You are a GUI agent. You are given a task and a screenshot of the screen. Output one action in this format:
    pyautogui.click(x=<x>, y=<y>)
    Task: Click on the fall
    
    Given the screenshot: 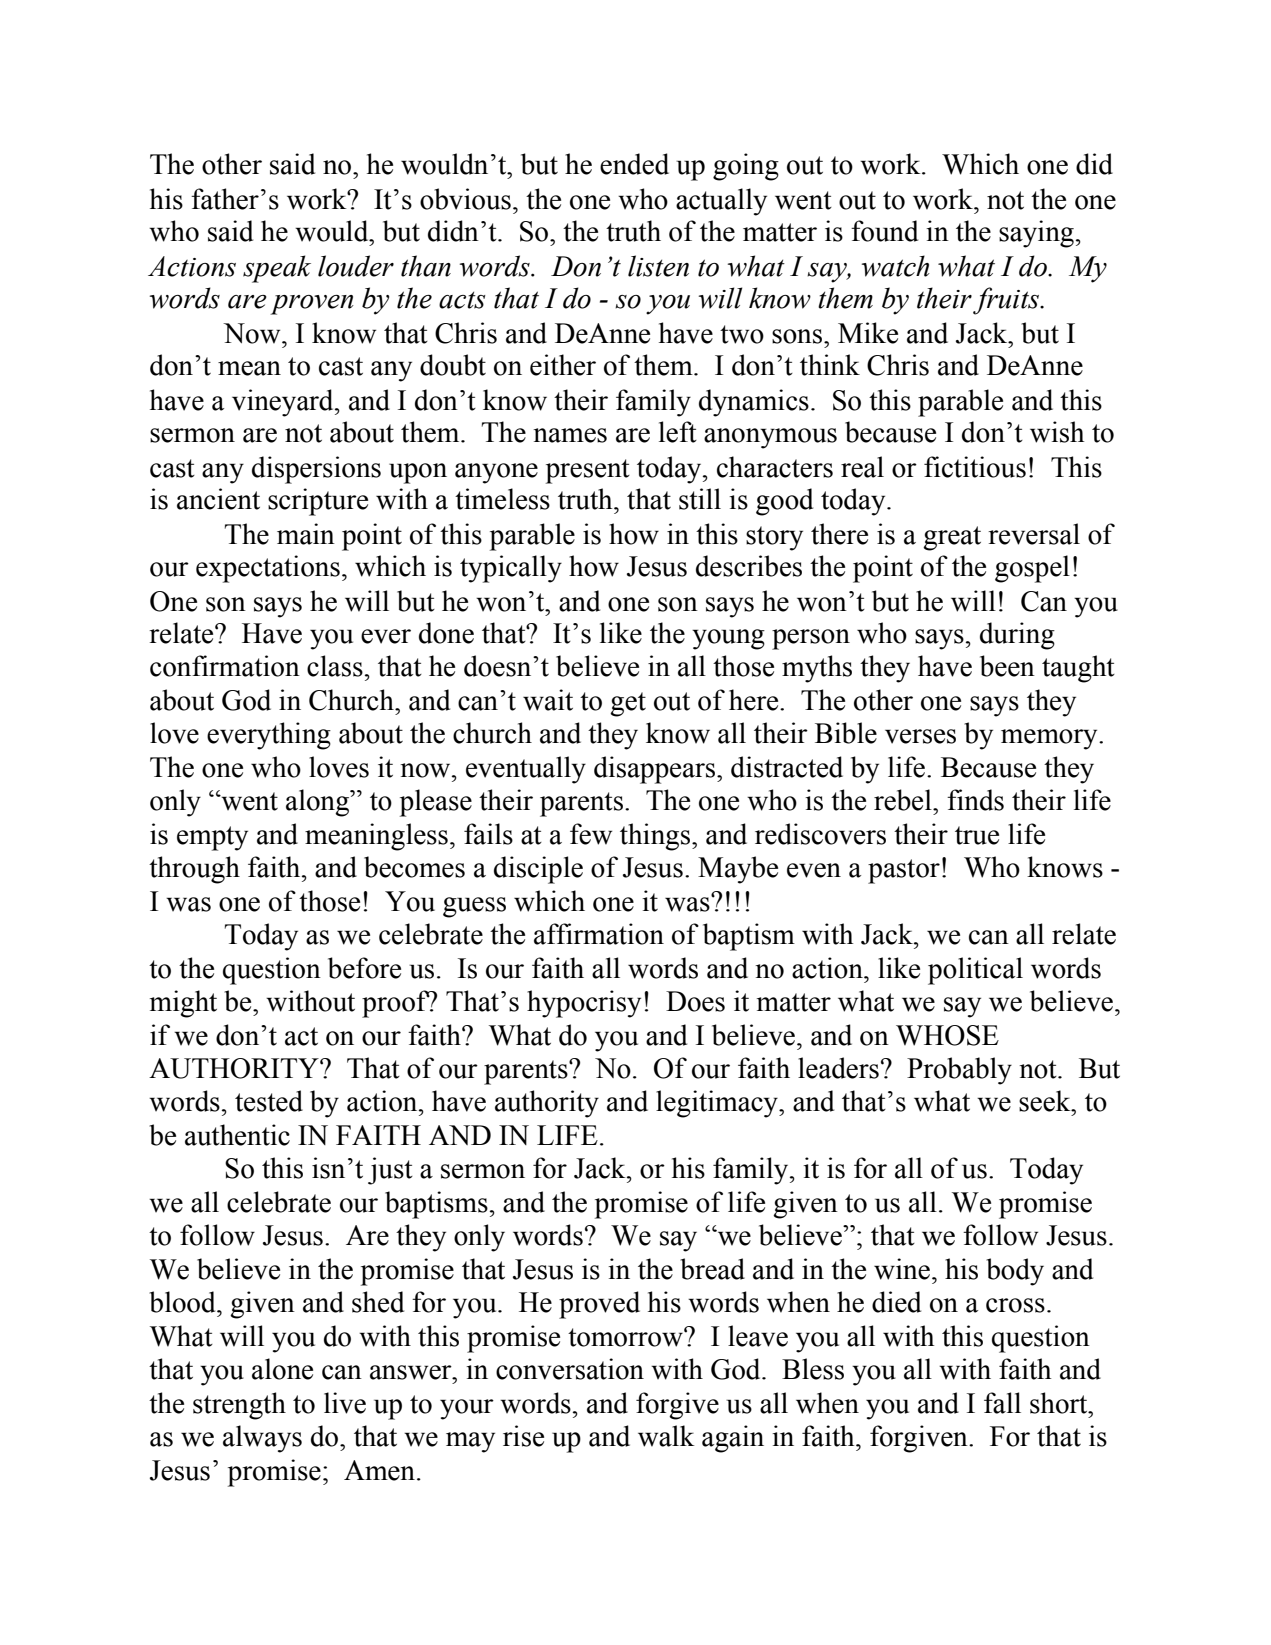 What is the action you would take?
    pyautogui.click(x=1002, y=1403)
